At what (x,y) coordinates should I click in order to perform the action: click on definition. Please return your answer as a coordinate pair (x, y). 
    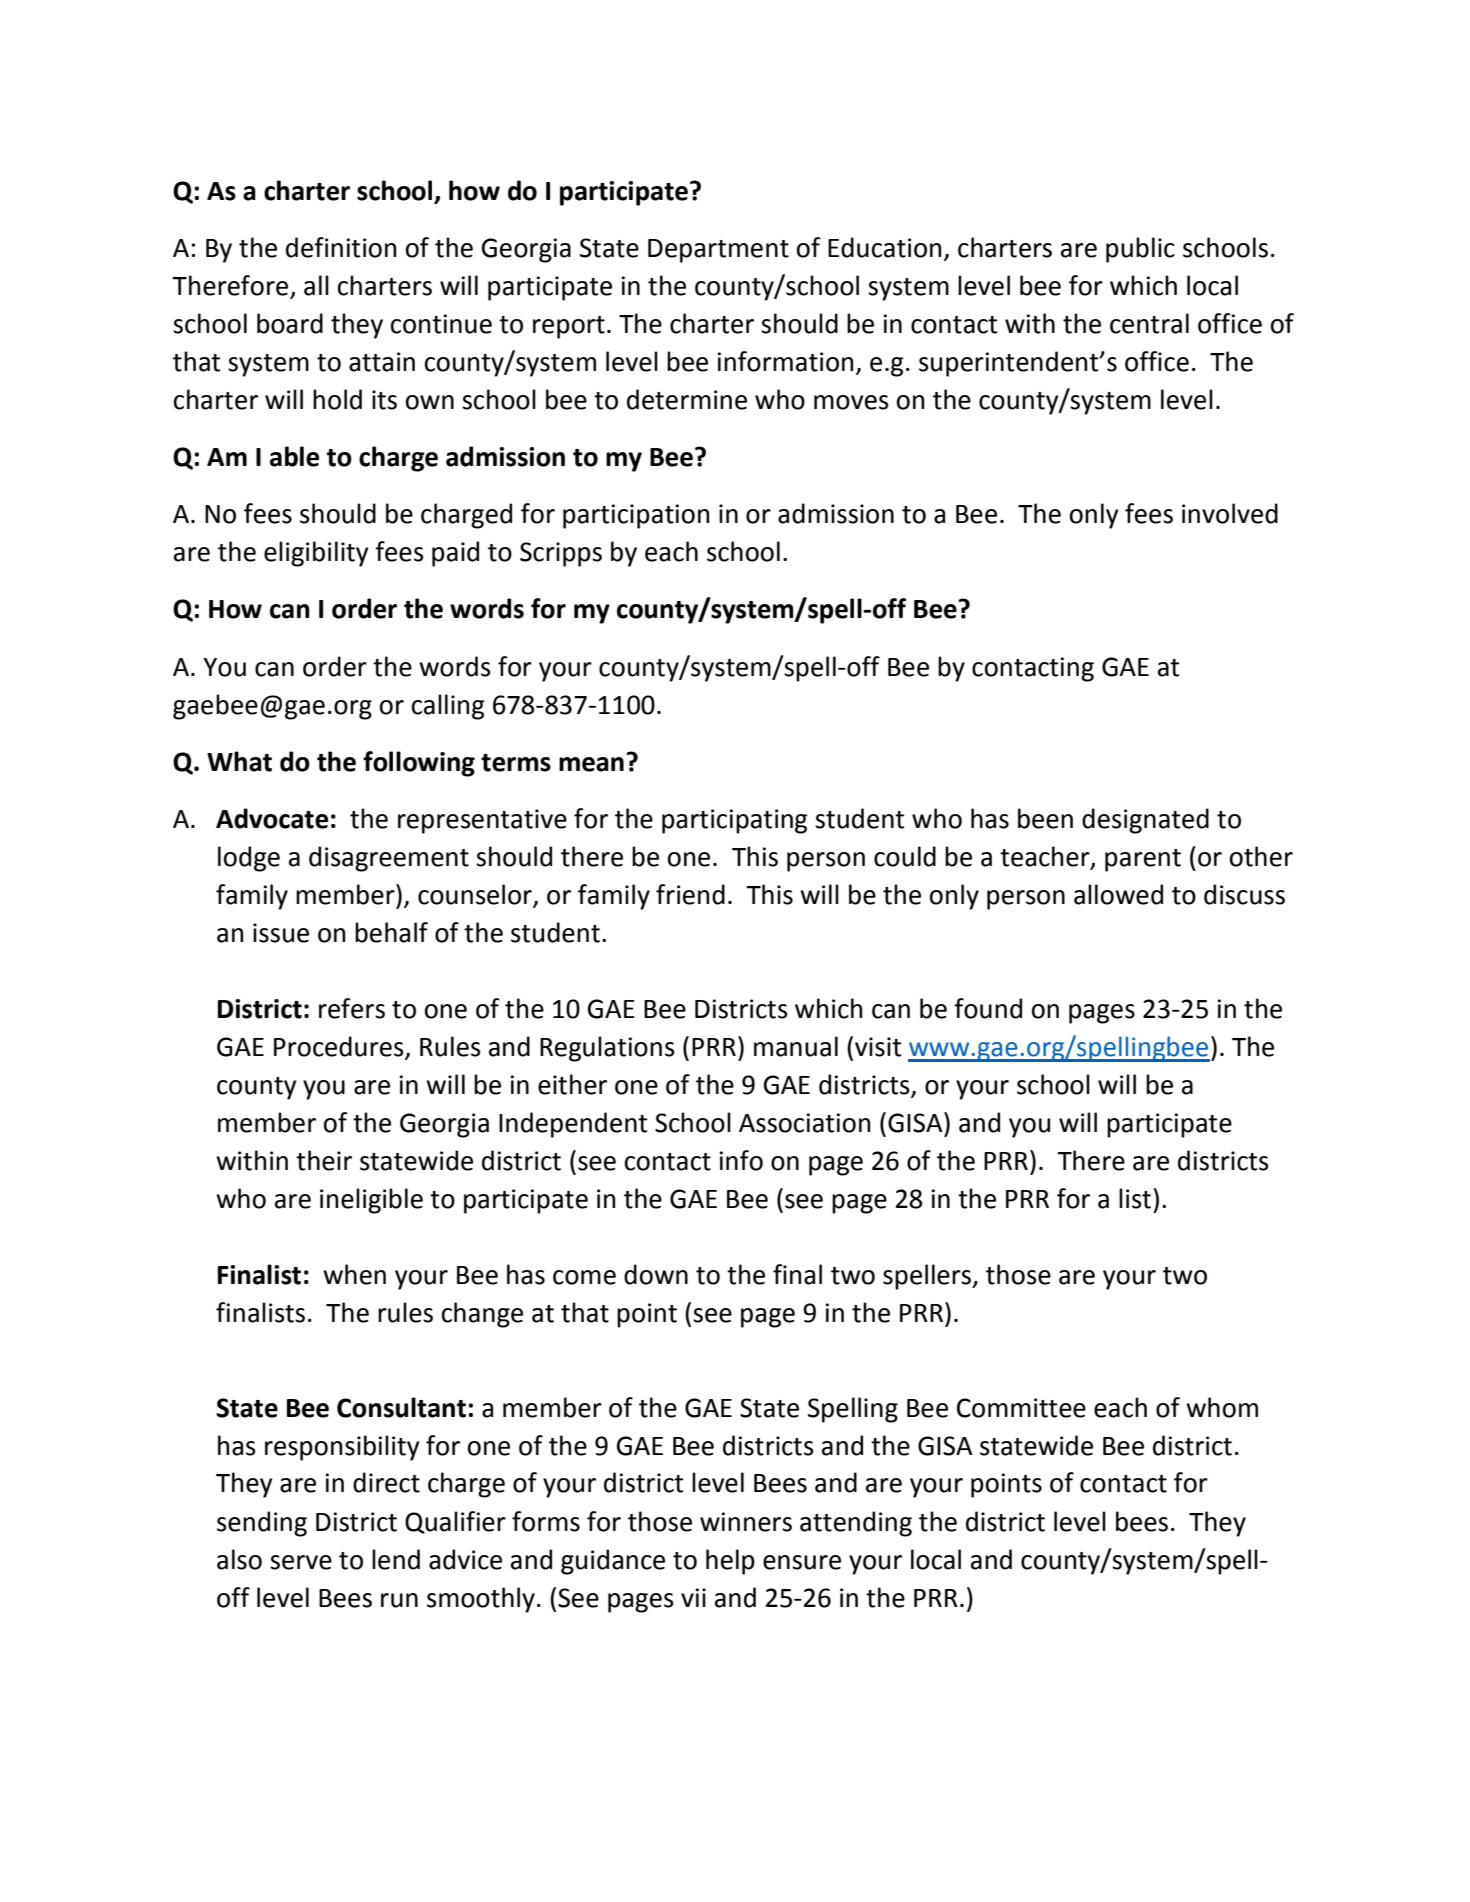
    Looking at the image, I should click on (341, 247).
